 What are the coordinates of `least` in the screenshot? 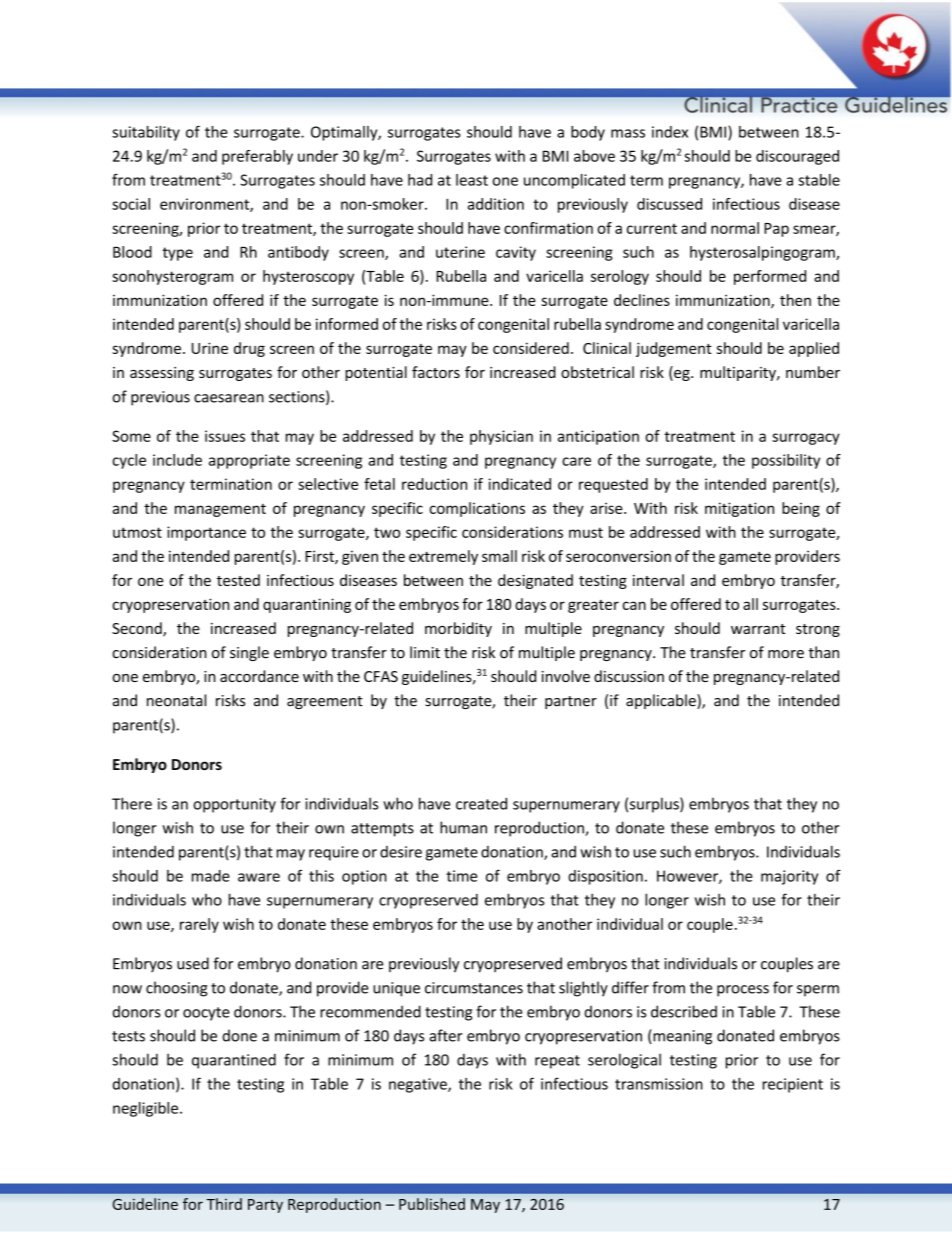 It's located at (472, 180).
